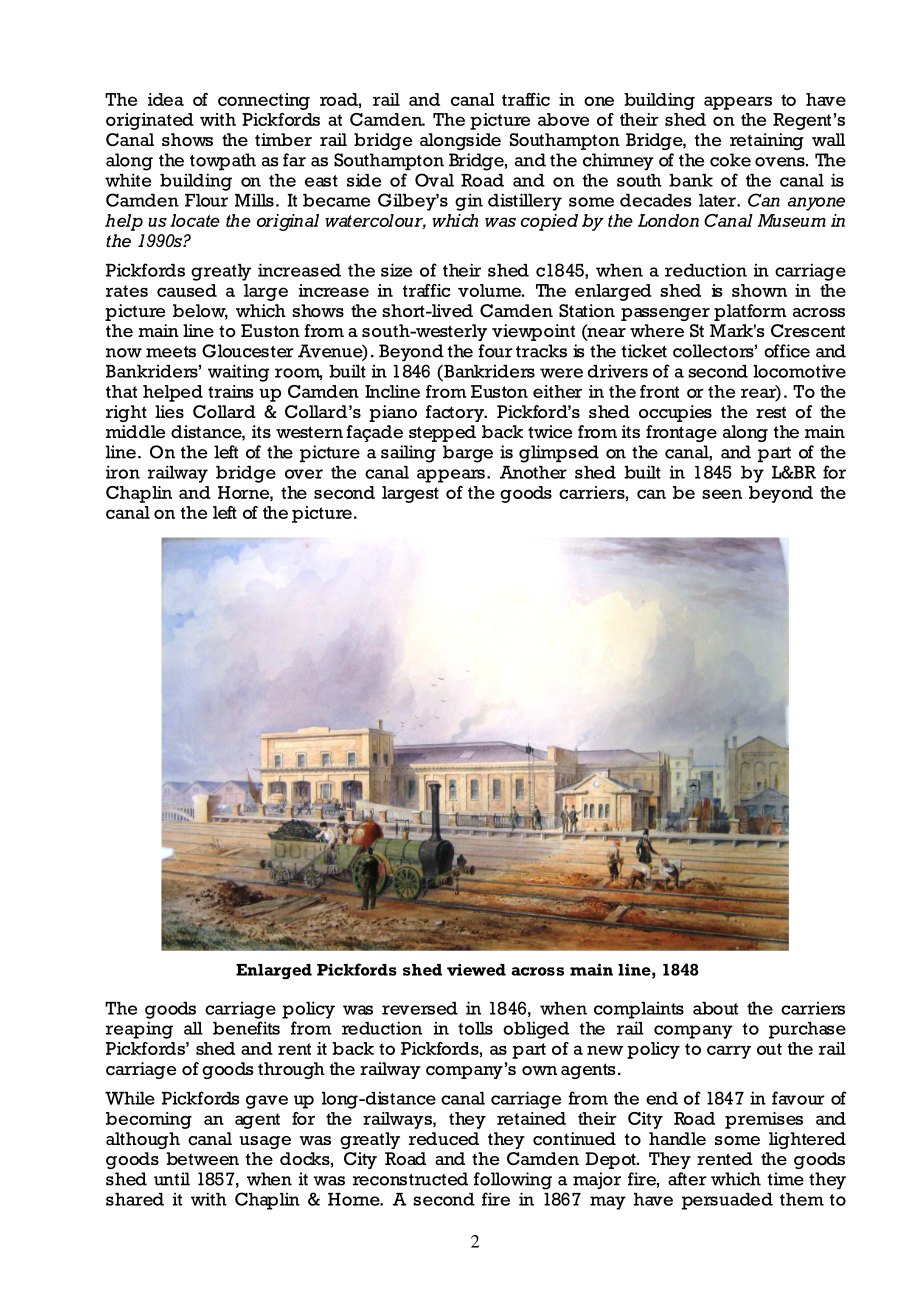 Image resolution: width=924 pixels, height=1308 pixels. What do you see at coordinates (202, 1159) in the page?
I see `between` at bounding box center [202, 1159].
